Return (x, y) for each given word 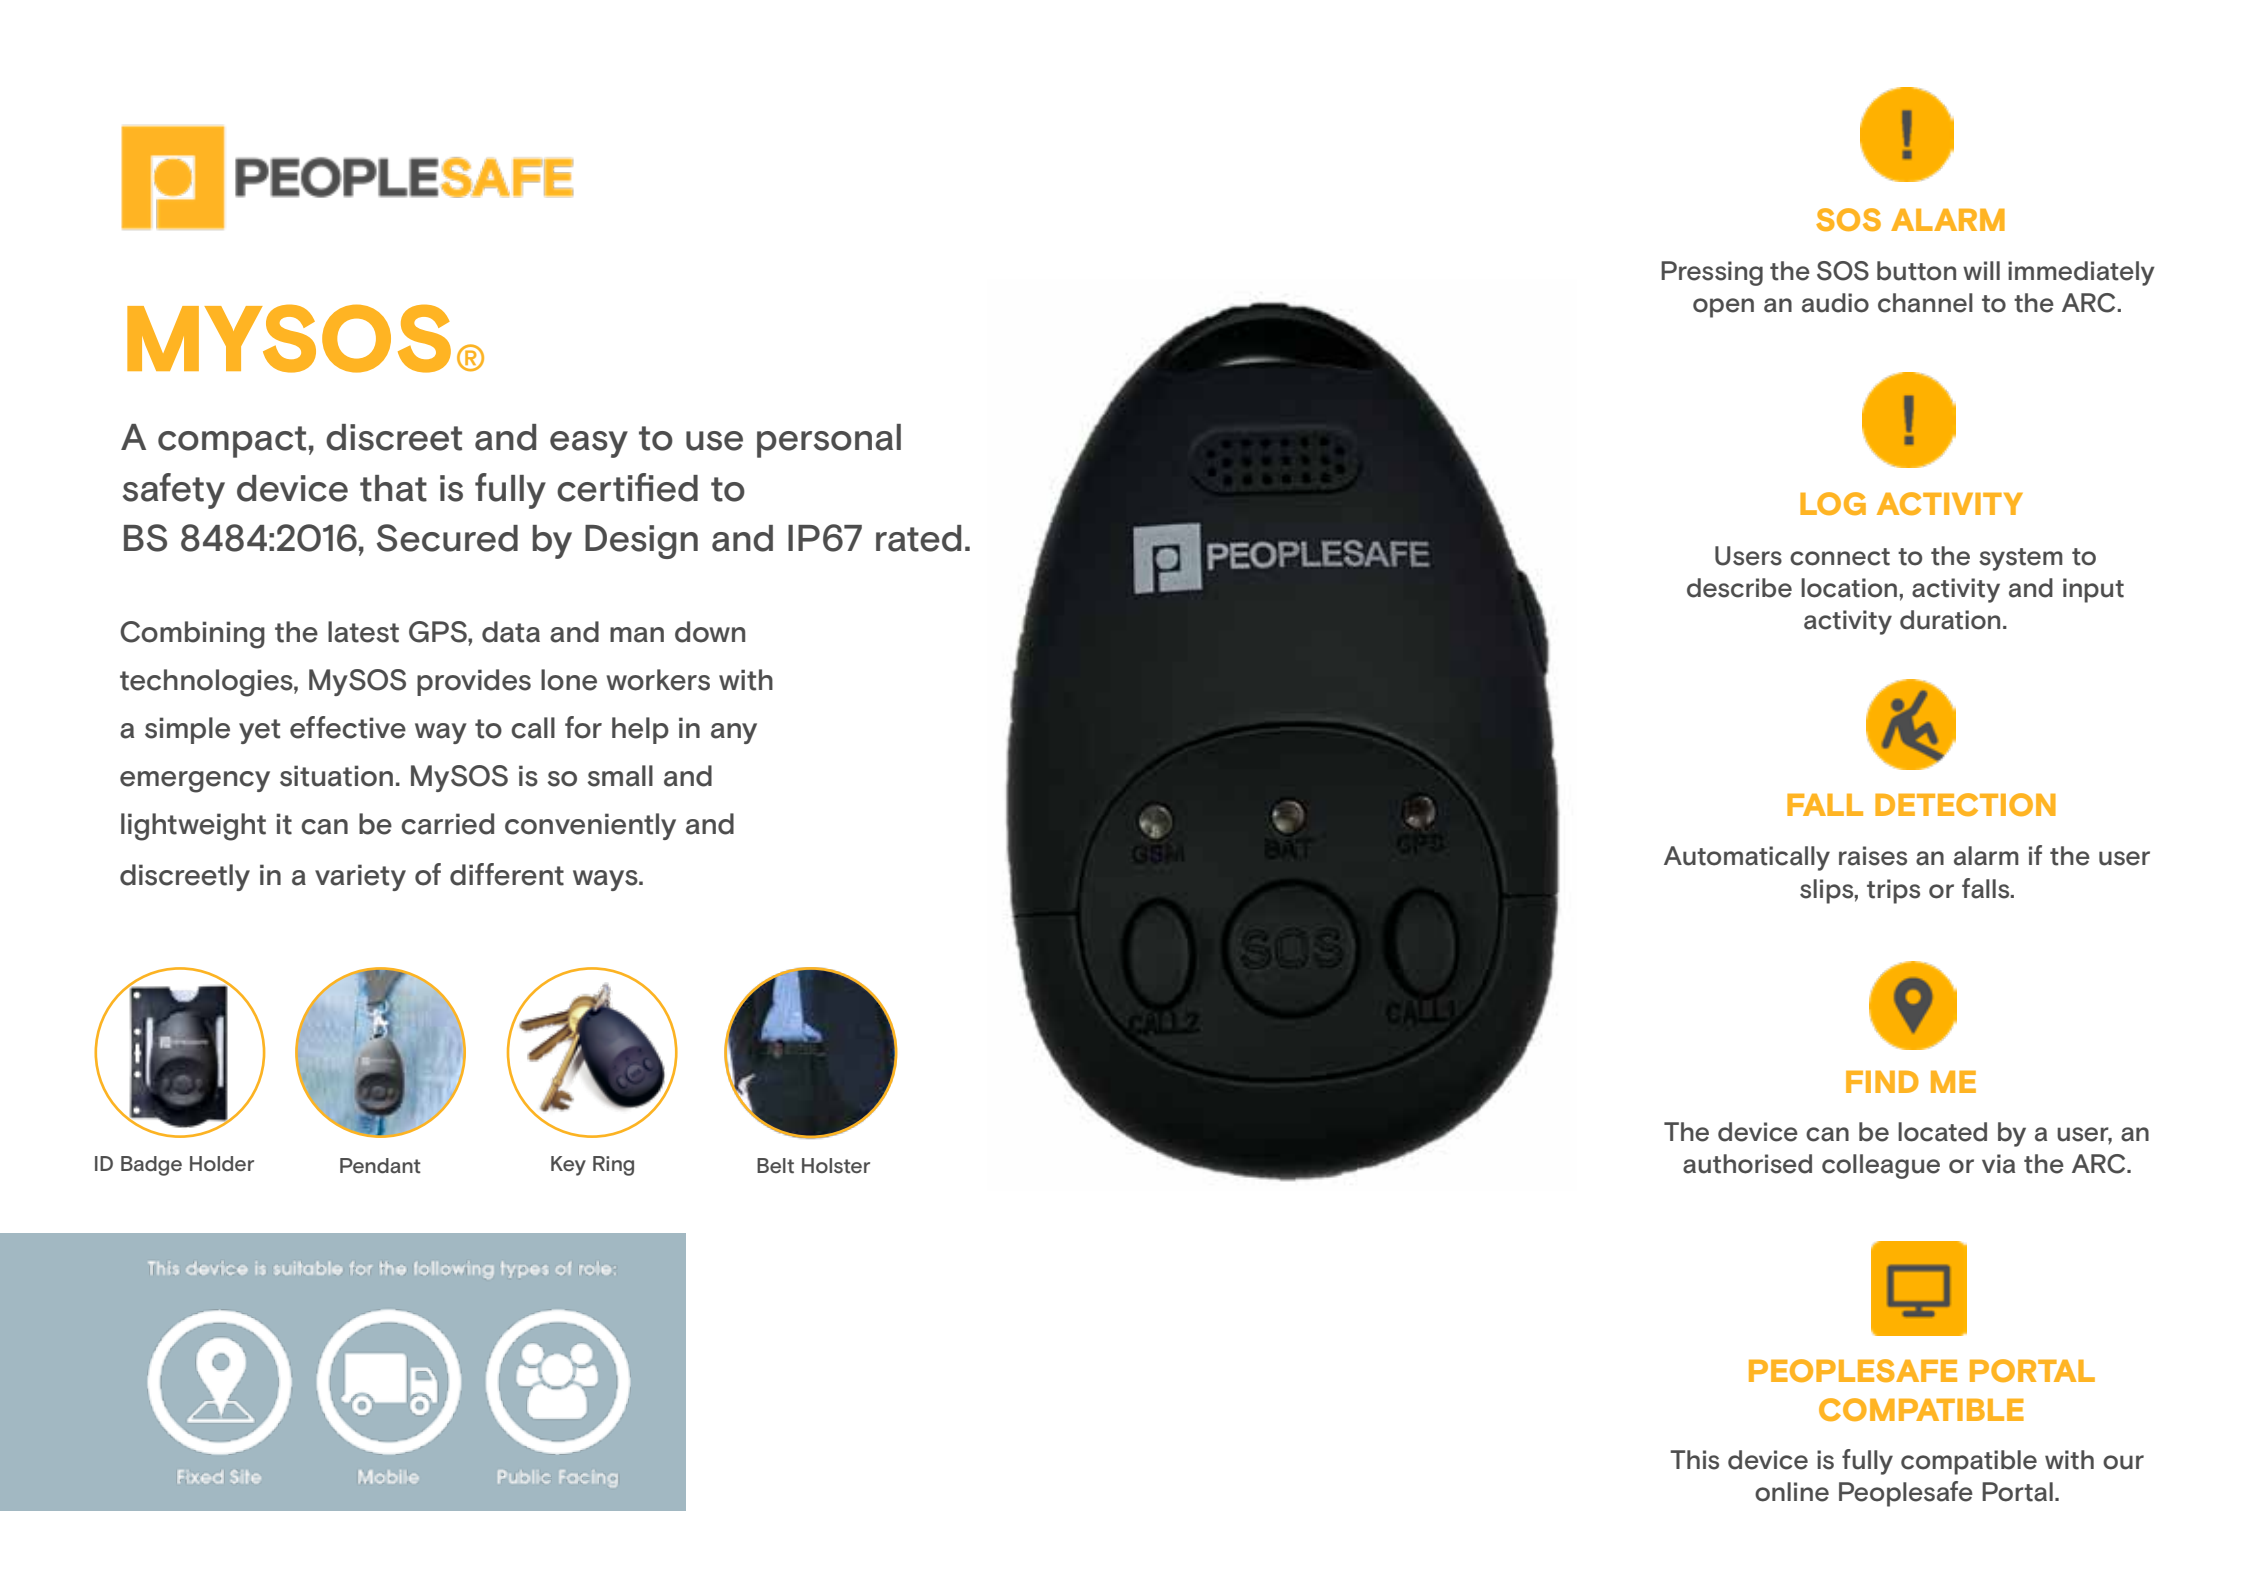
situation (336, 776)
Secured (447, 538)
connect (1840, 557)
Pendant (380, 1166)
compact (232, 442)
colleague (1881, 1166)
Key (568, 1166)
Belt (775, 1166)
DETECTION (1965, 804)
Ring (613, 1166)
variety (360, 877)
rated (918, 538)
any (734, 733)
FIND (1882, 1082)
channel (1925, 303)
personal (829, 441)
